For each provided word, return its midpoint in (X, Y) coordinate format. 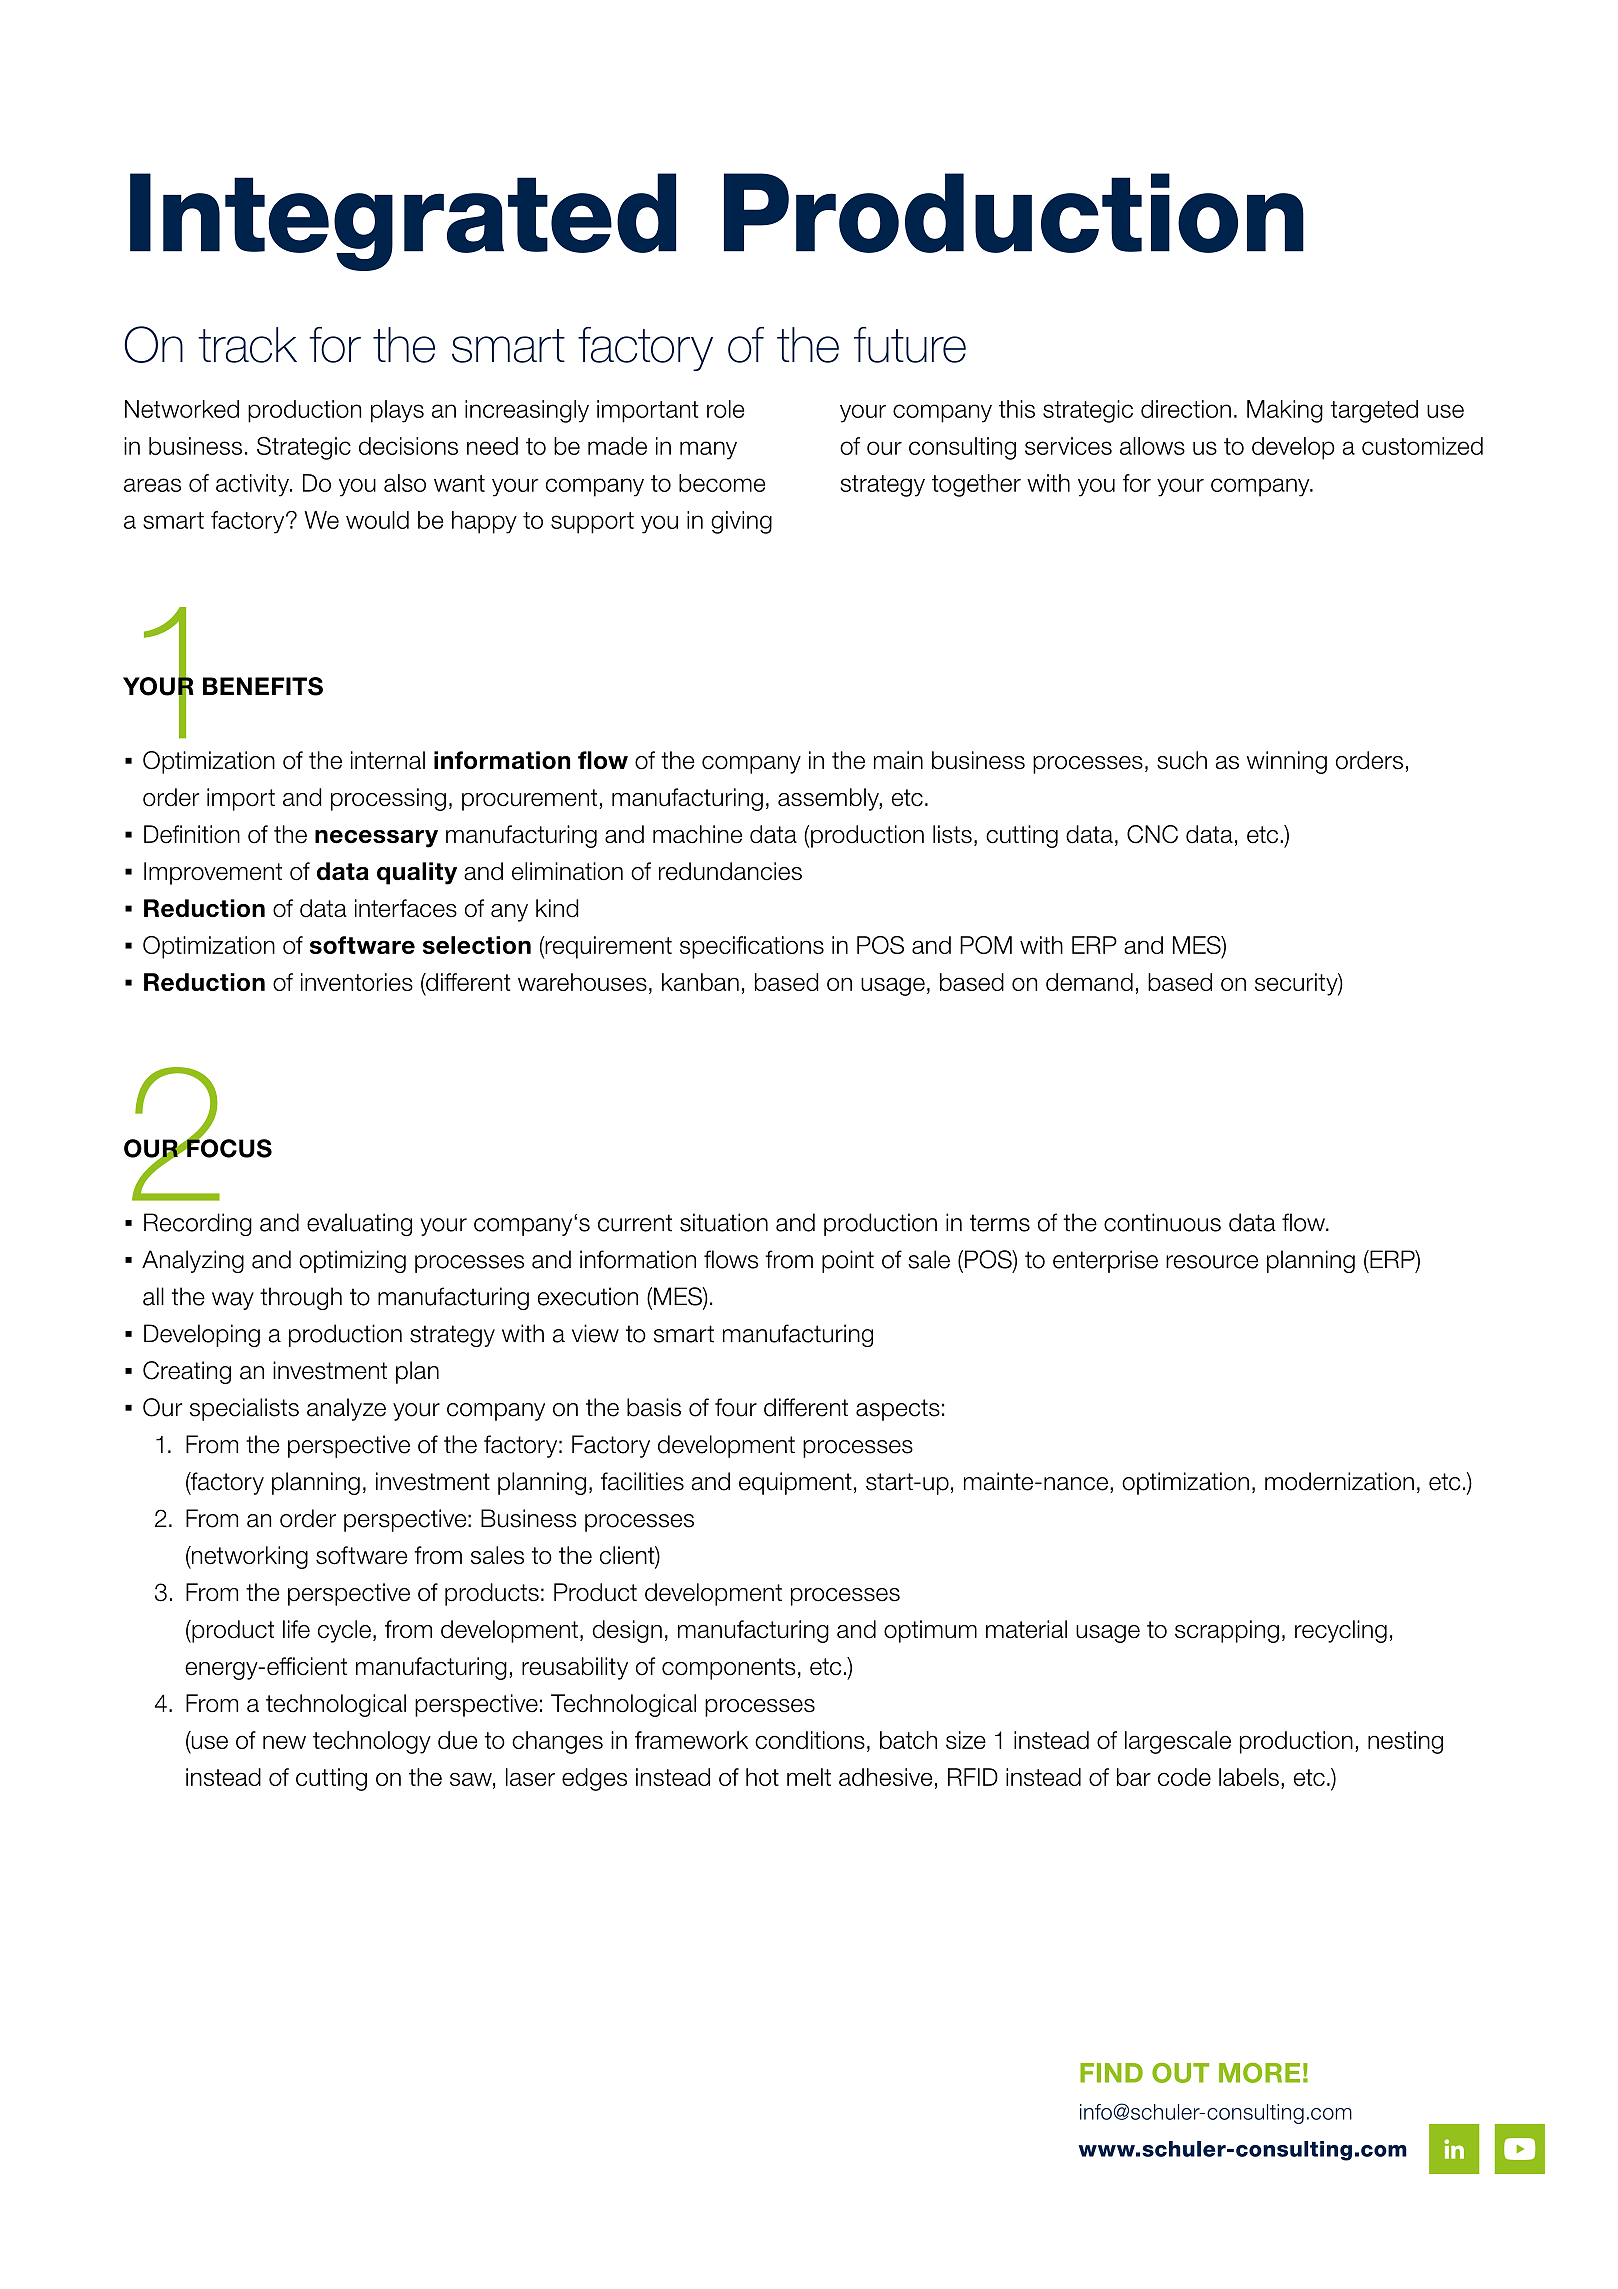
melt (809, 1777)
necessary (376, 839)
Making (1285, 411)
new (284, 1742)
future (910, 345)
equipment (795, 1483)
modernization (1339, 1481)
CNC (1152, 834)
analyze (346, 1409)
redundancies (730, 871)
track (247, 345)
